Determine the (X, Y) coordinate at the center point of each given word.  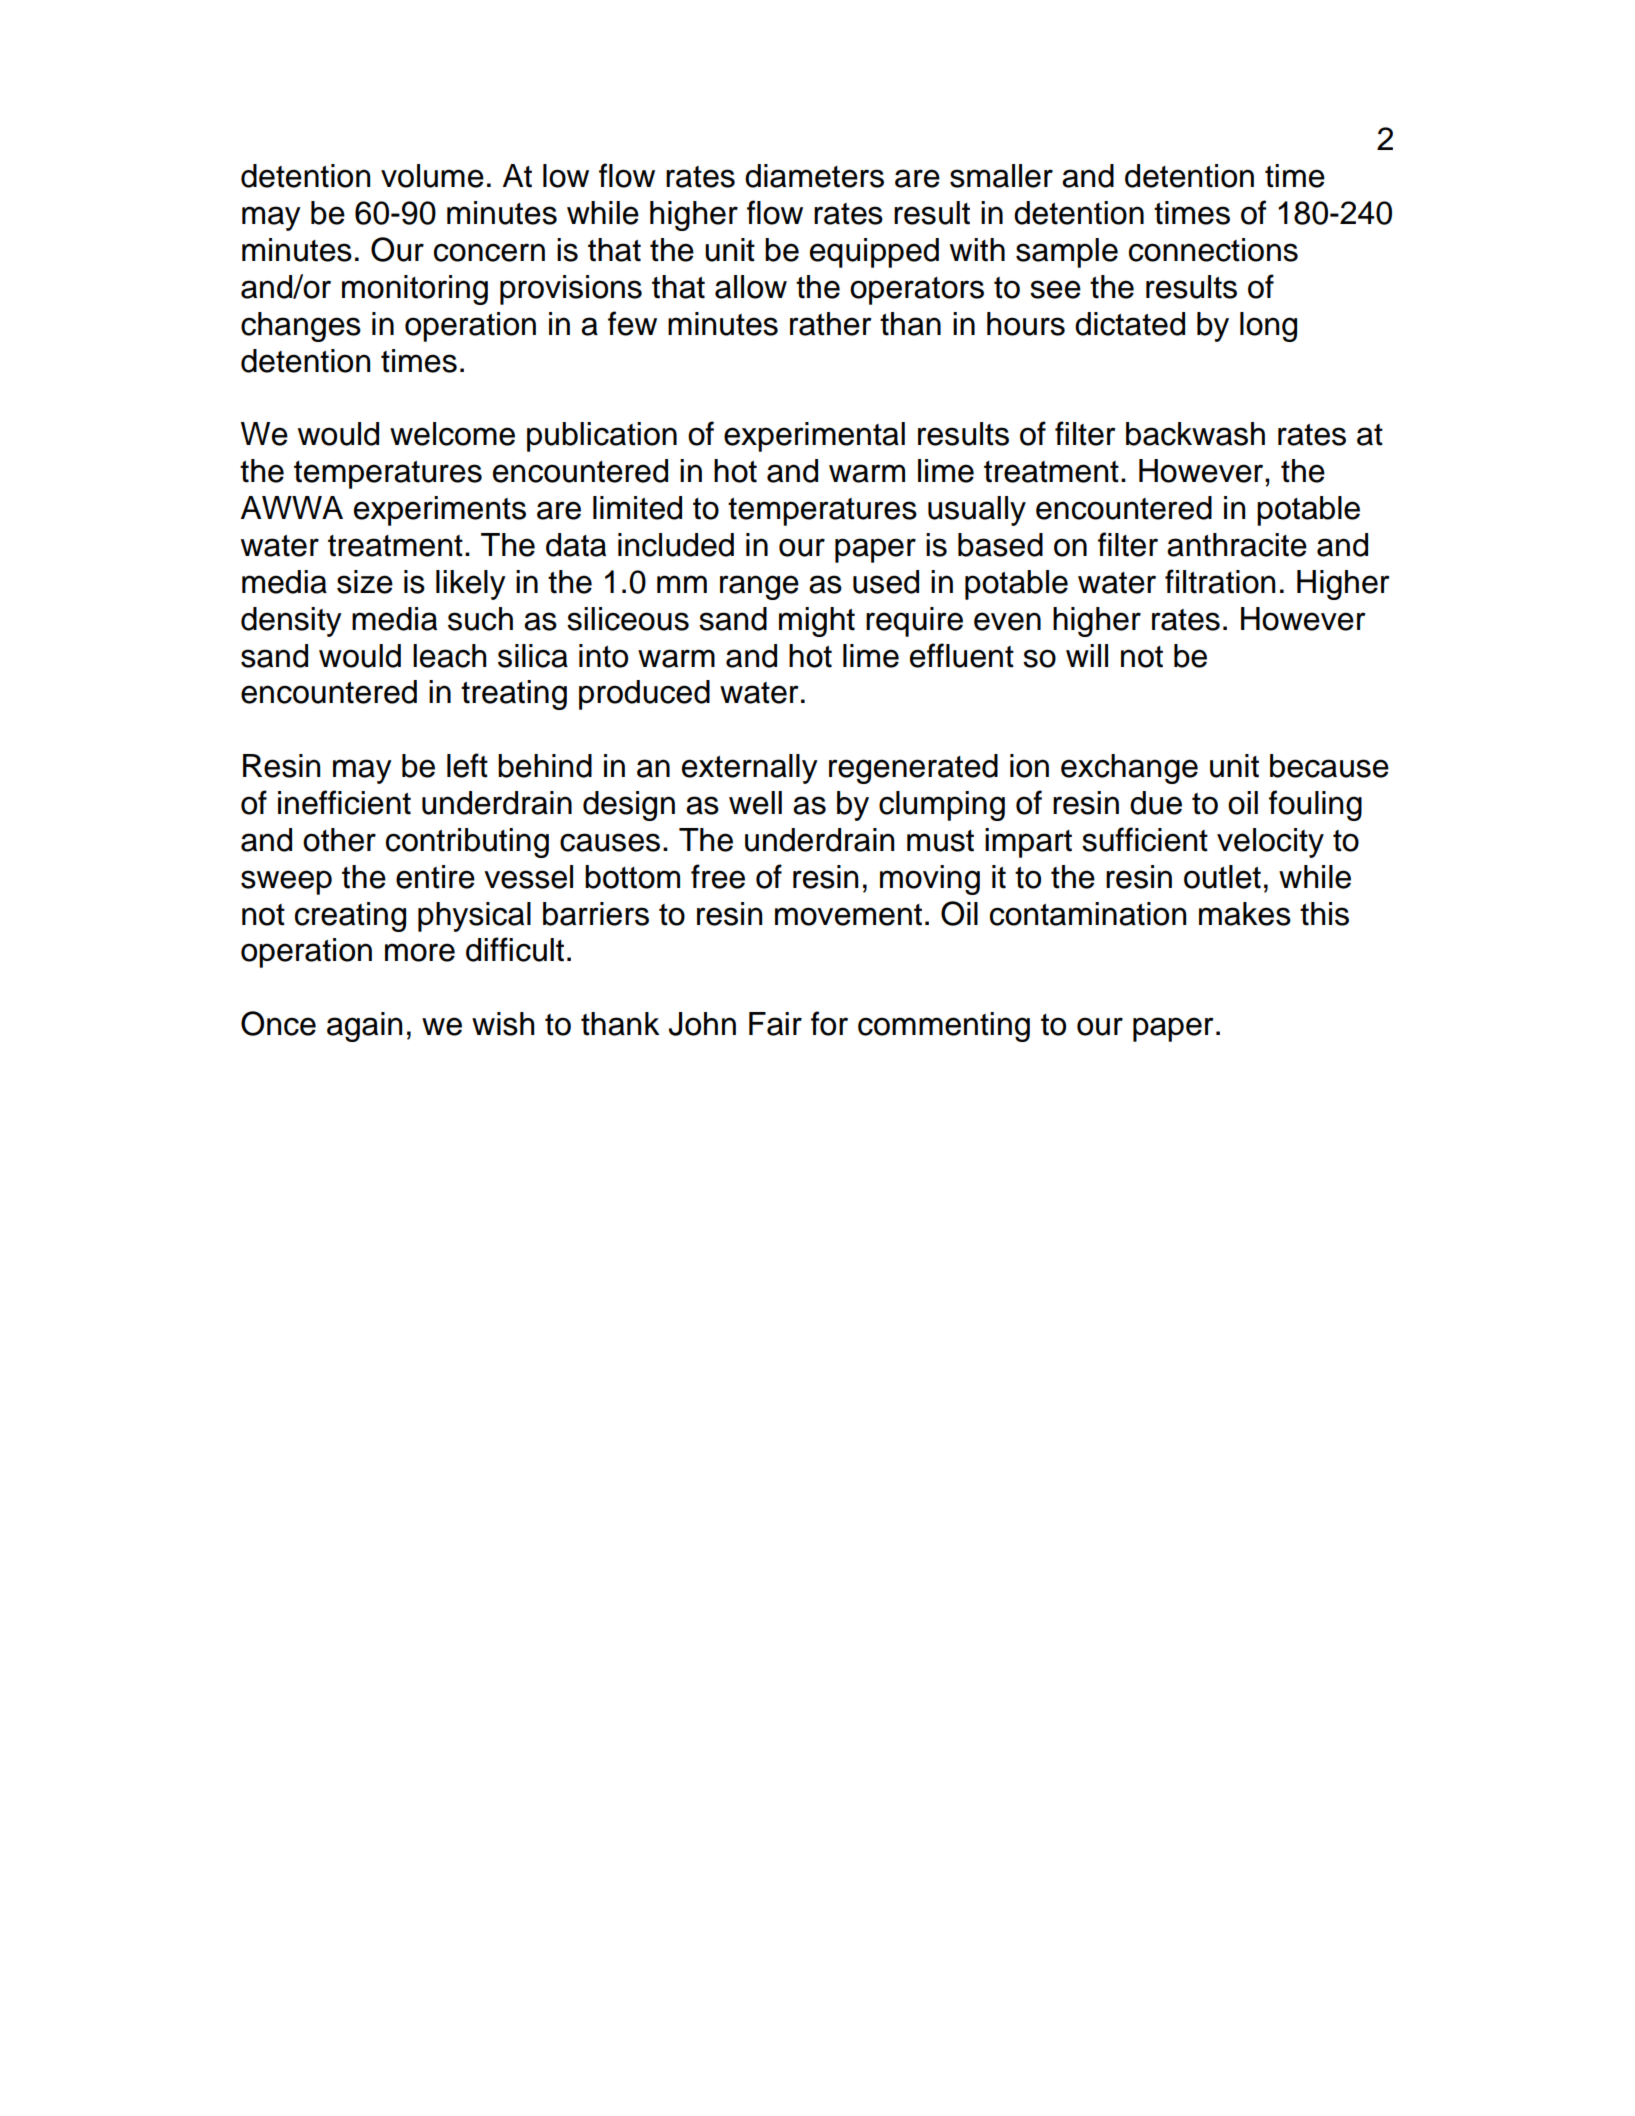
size (365, 582)
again (364, 1027)
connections (1213, 250)
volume (432, 176)
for (829, 1023)
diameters (814, 176)
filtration (1220, 581)
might (817, 622)
